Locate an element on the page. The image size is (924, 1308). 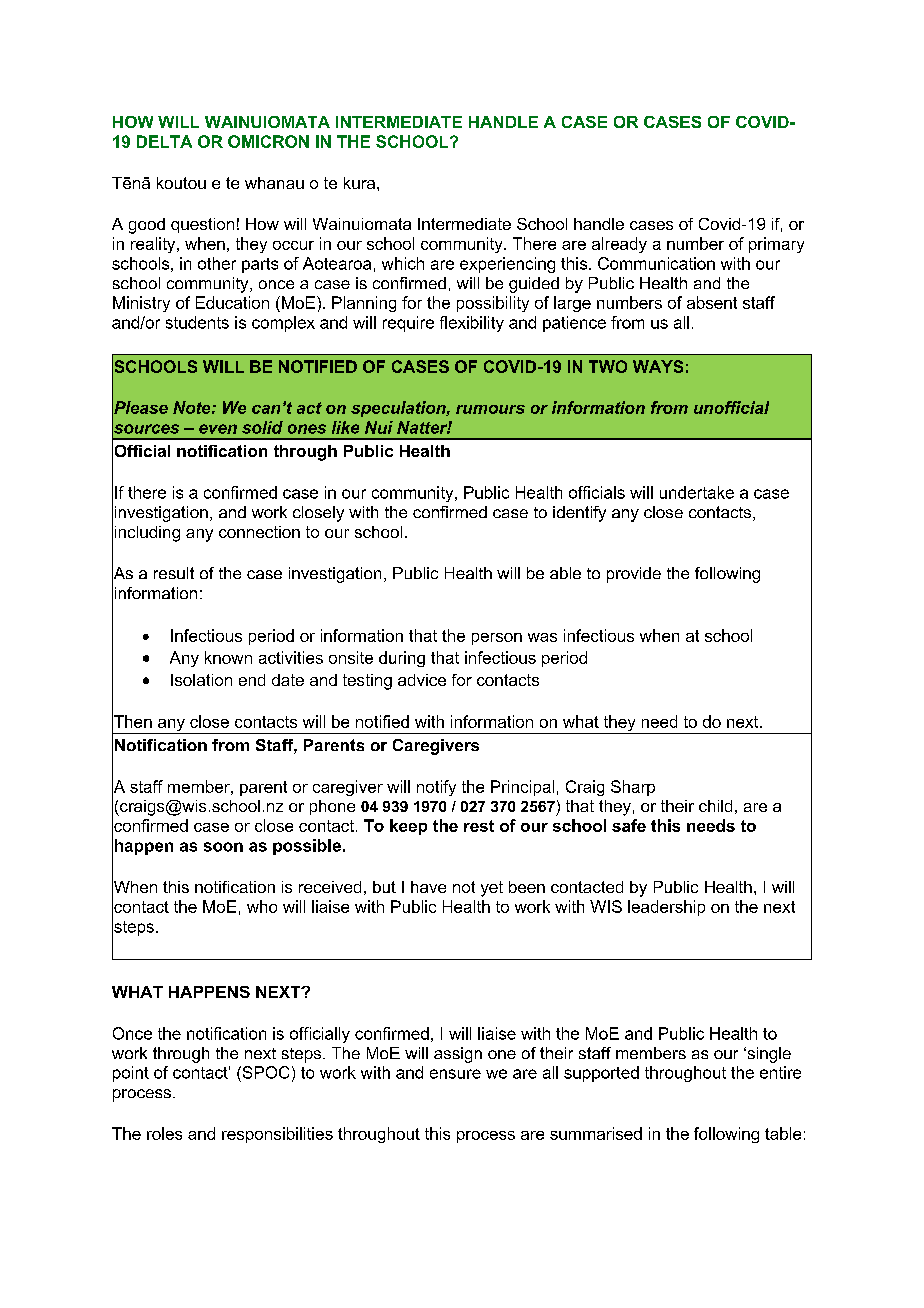
rumours is located at coordinates (490, 409).
